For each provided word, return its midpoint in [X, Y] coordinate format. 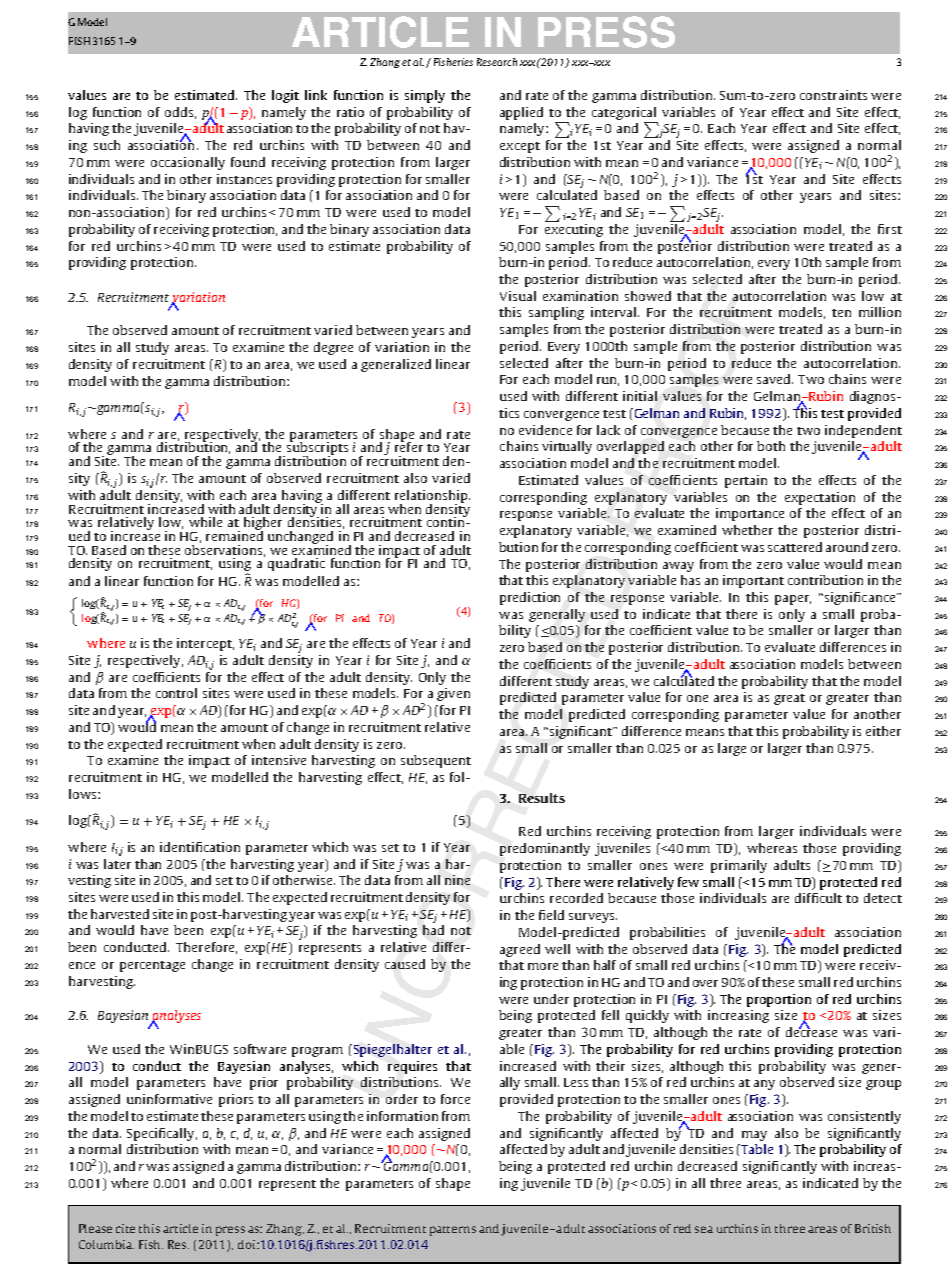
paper [793, 600]
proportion [779, 1000]
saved [775, 379]
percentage [152, 966]
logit [285, 96]
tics [509, 413]
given [453, 694]
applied [521, 113]
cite [125, 1228]
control [176, 693]
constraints [833, 95]
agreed [520, 950]
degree [333, 348]
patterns [453, 1231]
